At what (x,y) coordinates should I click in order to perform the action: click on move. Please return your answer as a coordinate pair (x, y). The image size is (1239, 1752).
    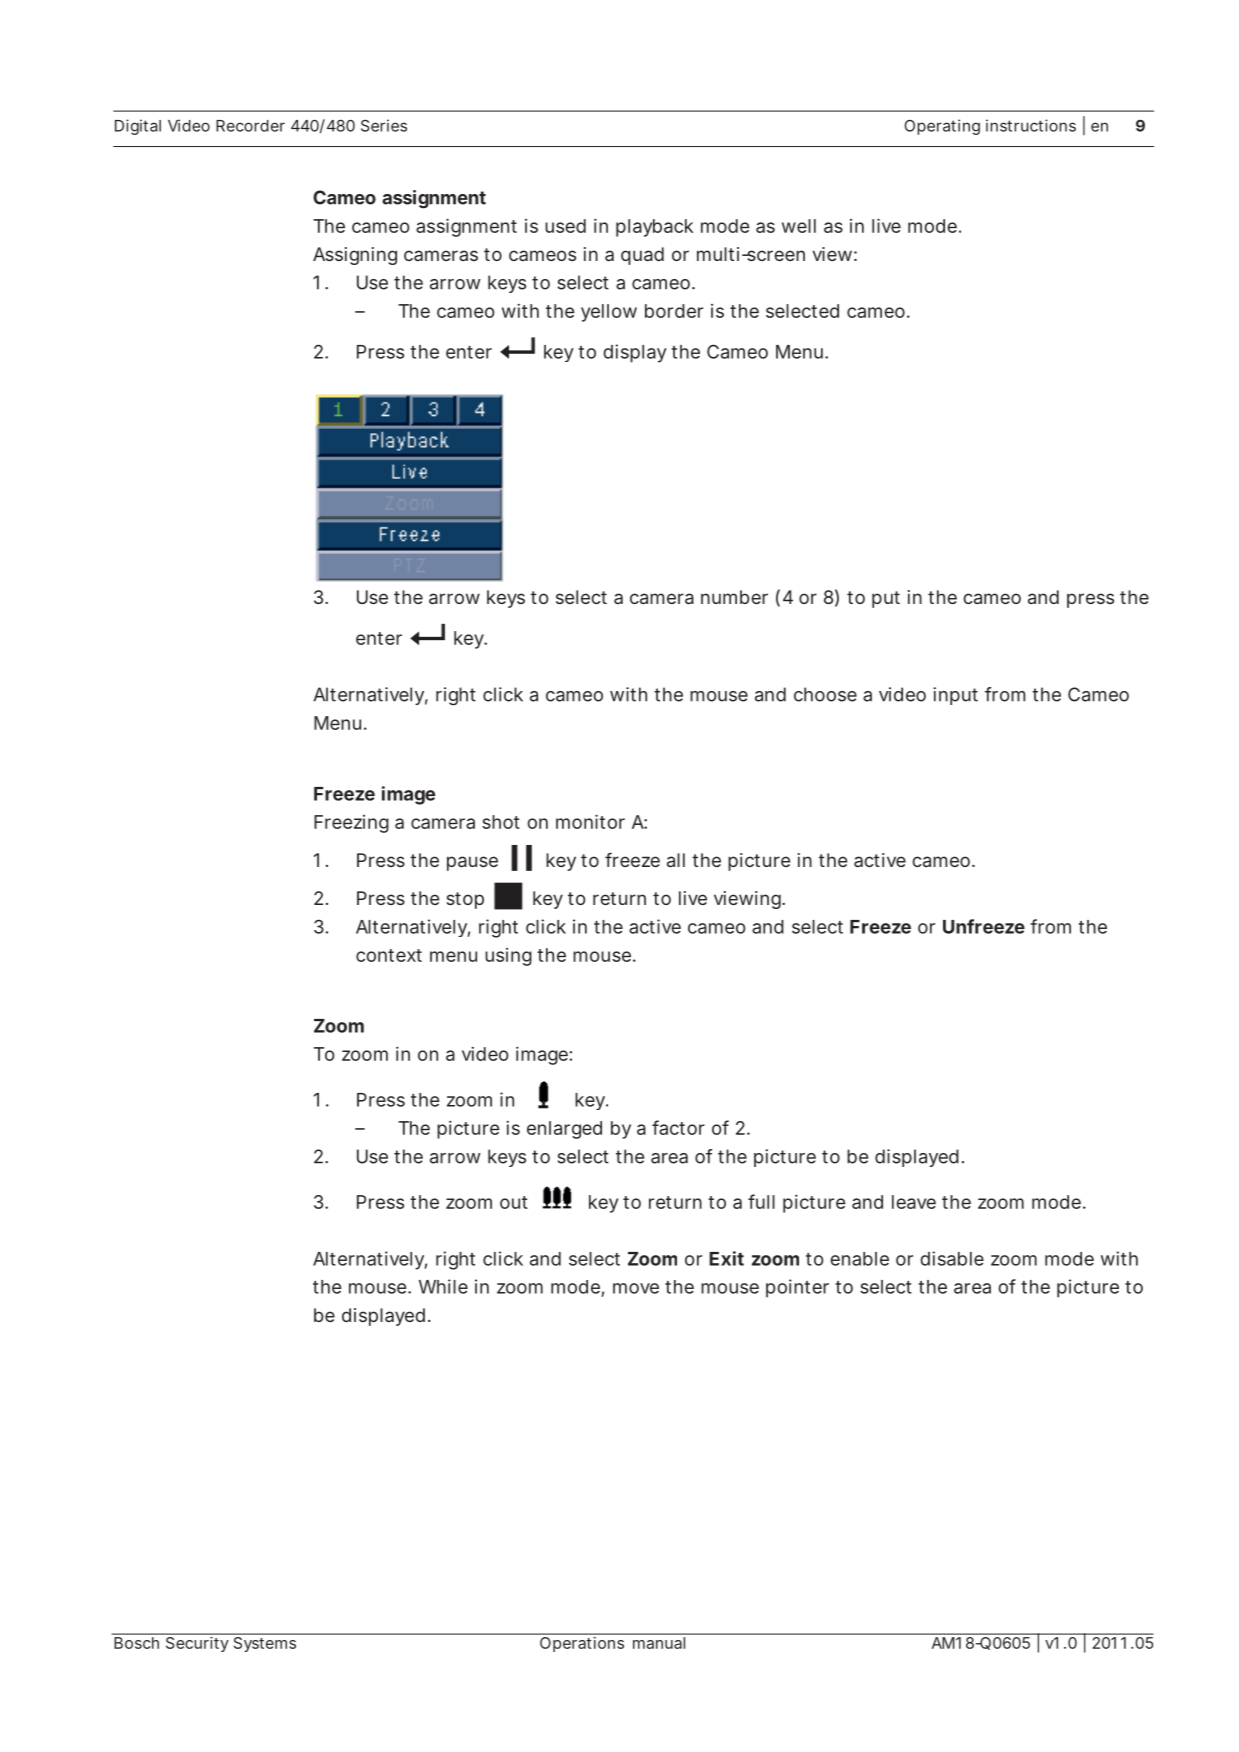
    Looking at the image, I should click on (636, 1288).
